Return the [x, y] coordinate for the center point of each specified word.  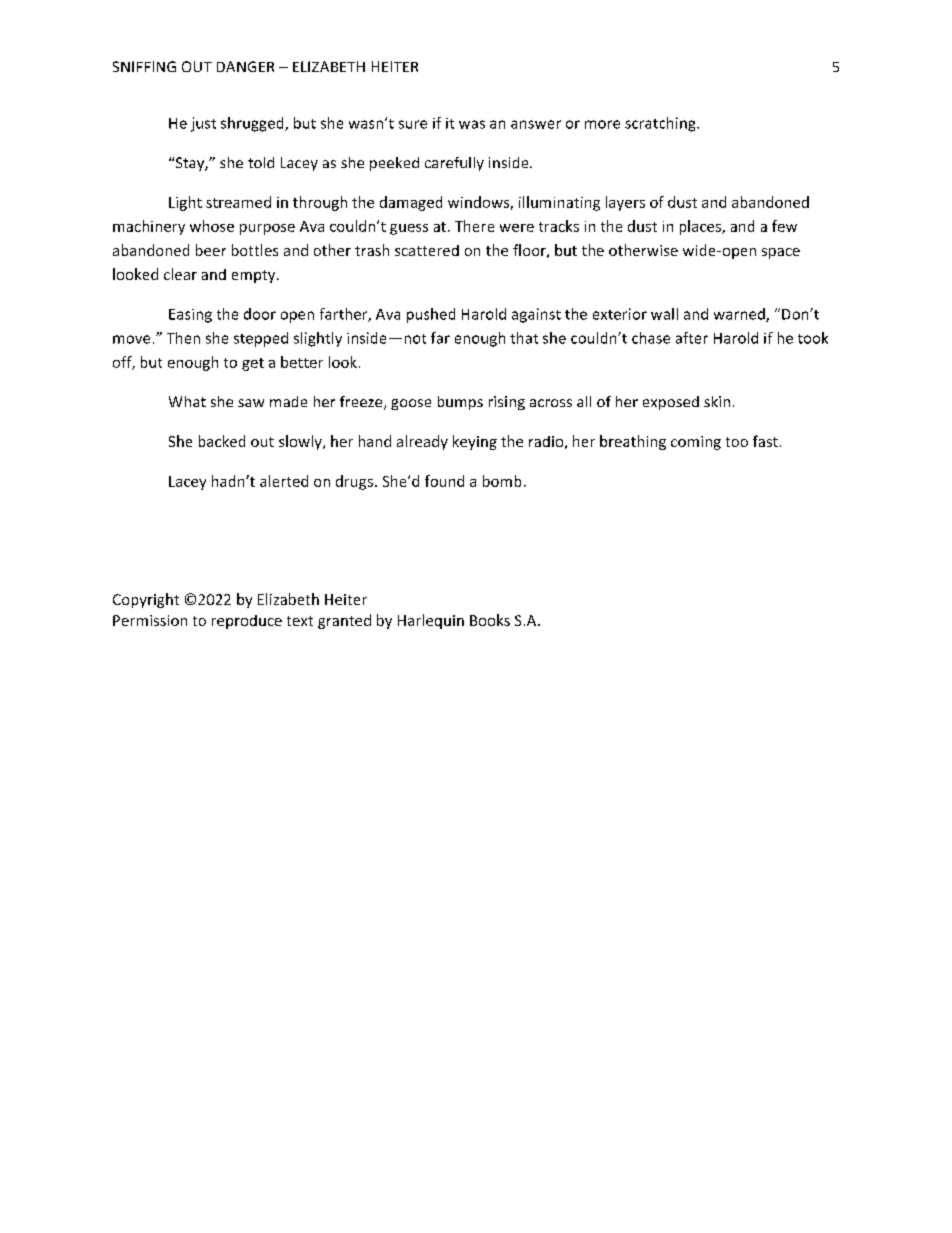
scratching [661, 124]
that [524, 338]
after [692, 338]
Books [490, 620]
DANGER [245, 66]
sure [413, 124]
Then [183, 338]
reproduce [247, 622]
